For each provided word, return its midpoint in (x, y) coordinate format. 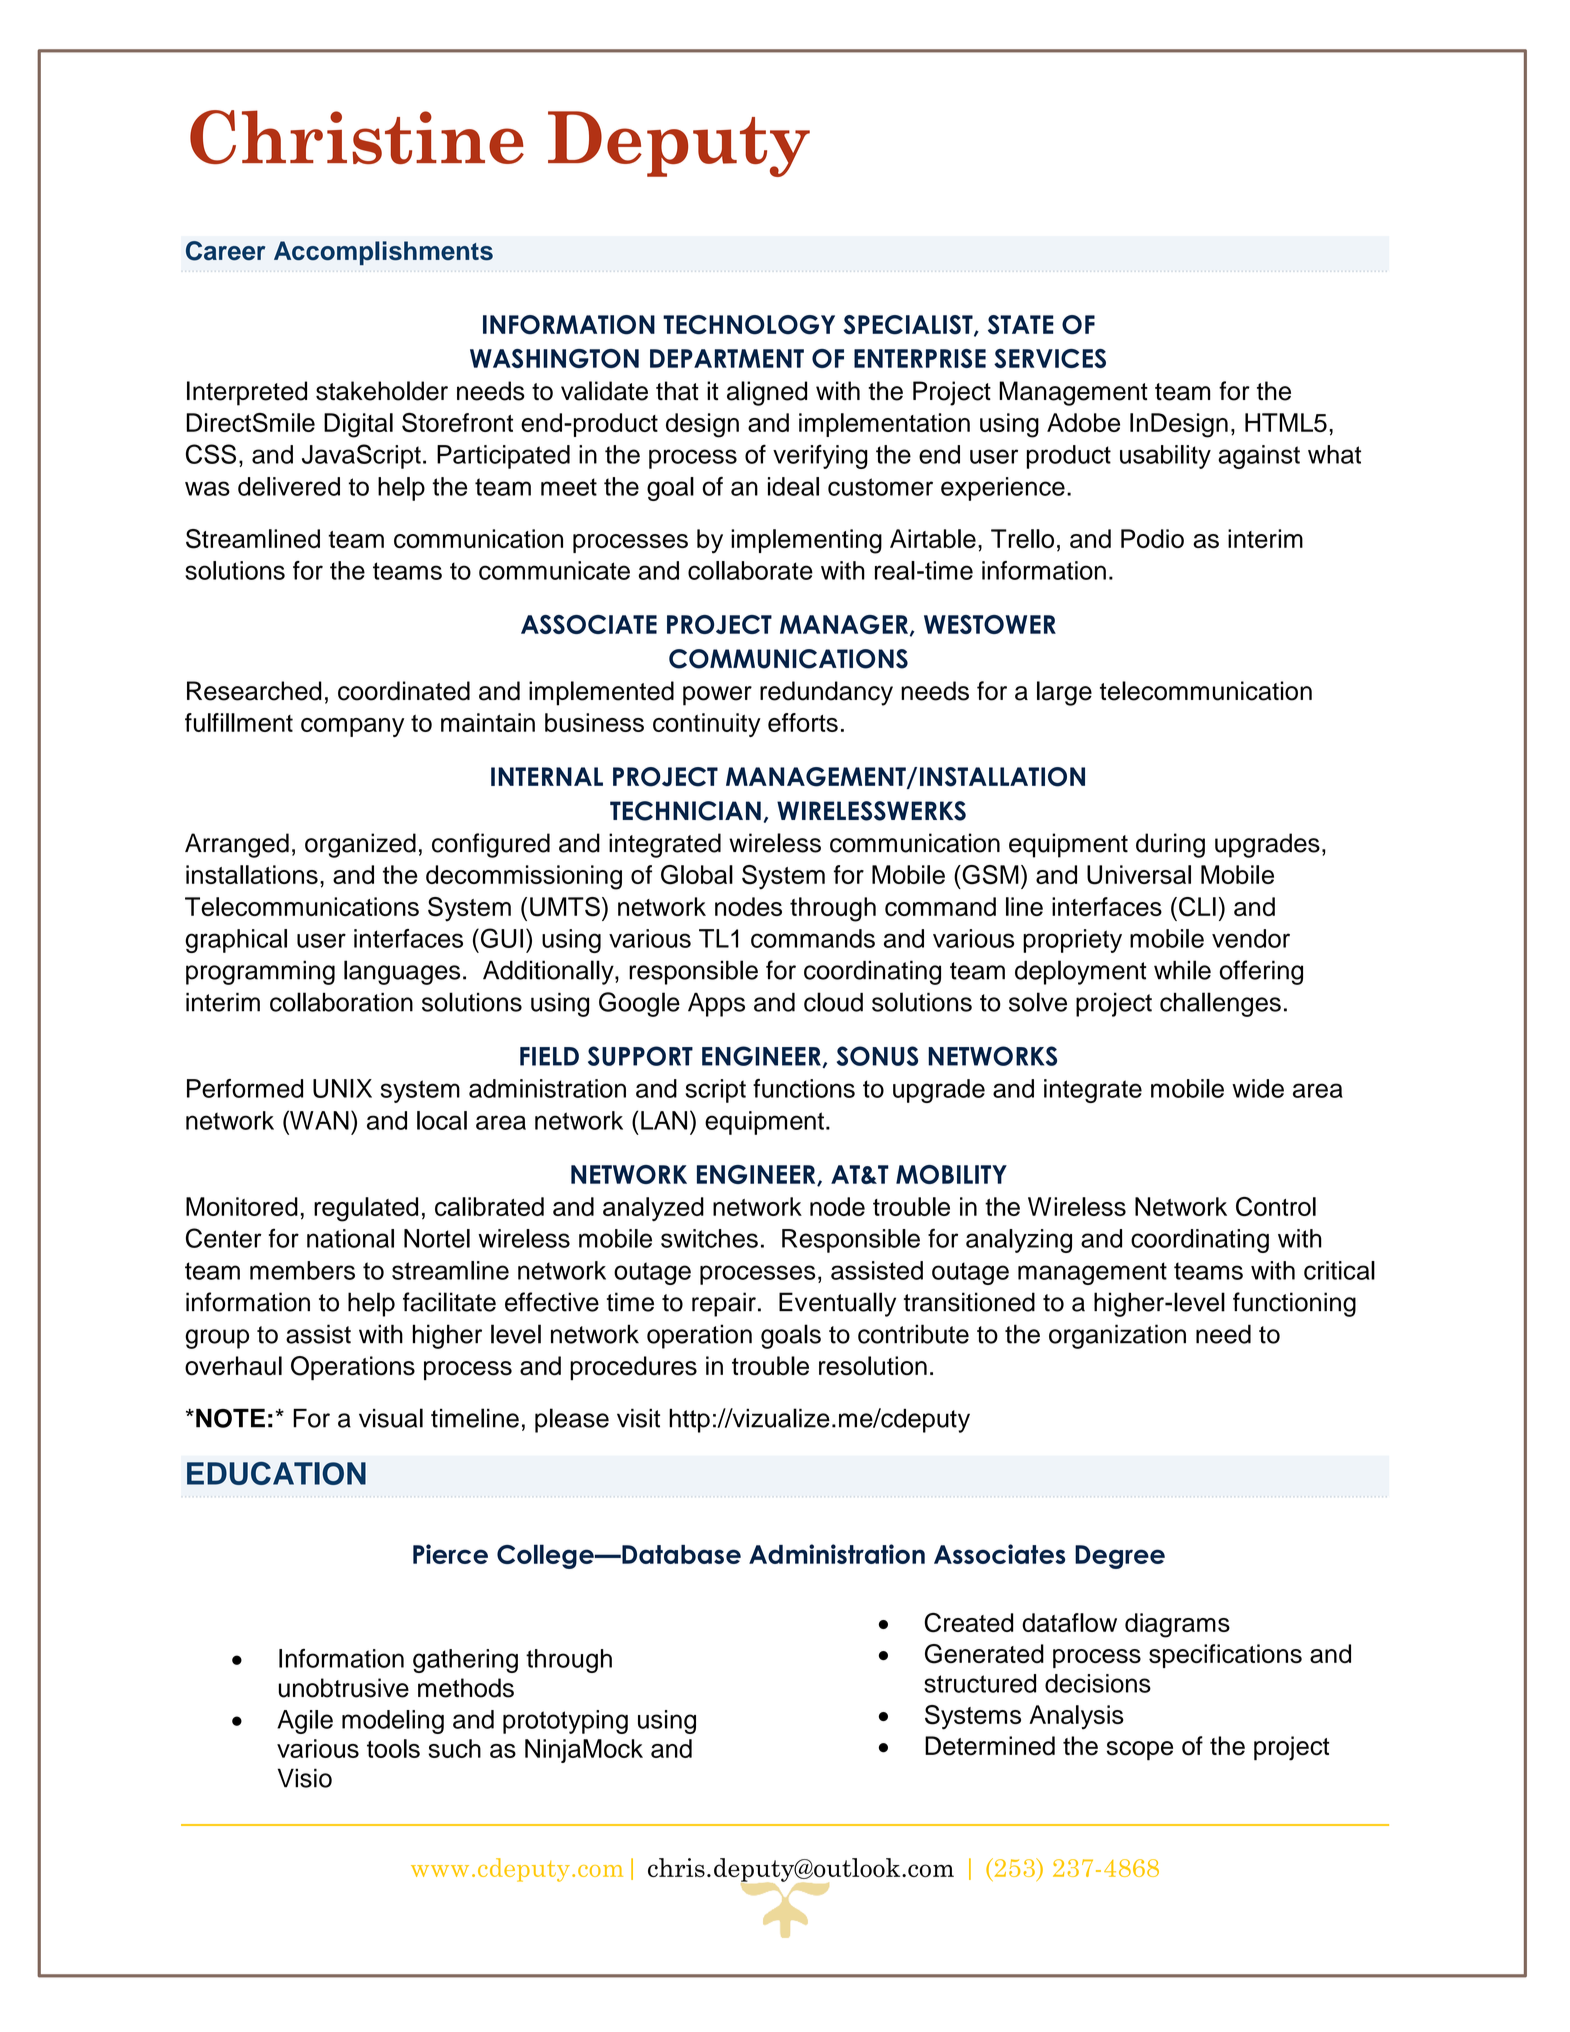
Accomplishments (383, 253)
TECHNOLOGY (749, 325)
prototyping (565, 1722)
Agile (305, 1722)
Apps (716, 1005)
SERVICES (1050, 358)
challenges (1220, 1004)
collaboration (341, 1002)
